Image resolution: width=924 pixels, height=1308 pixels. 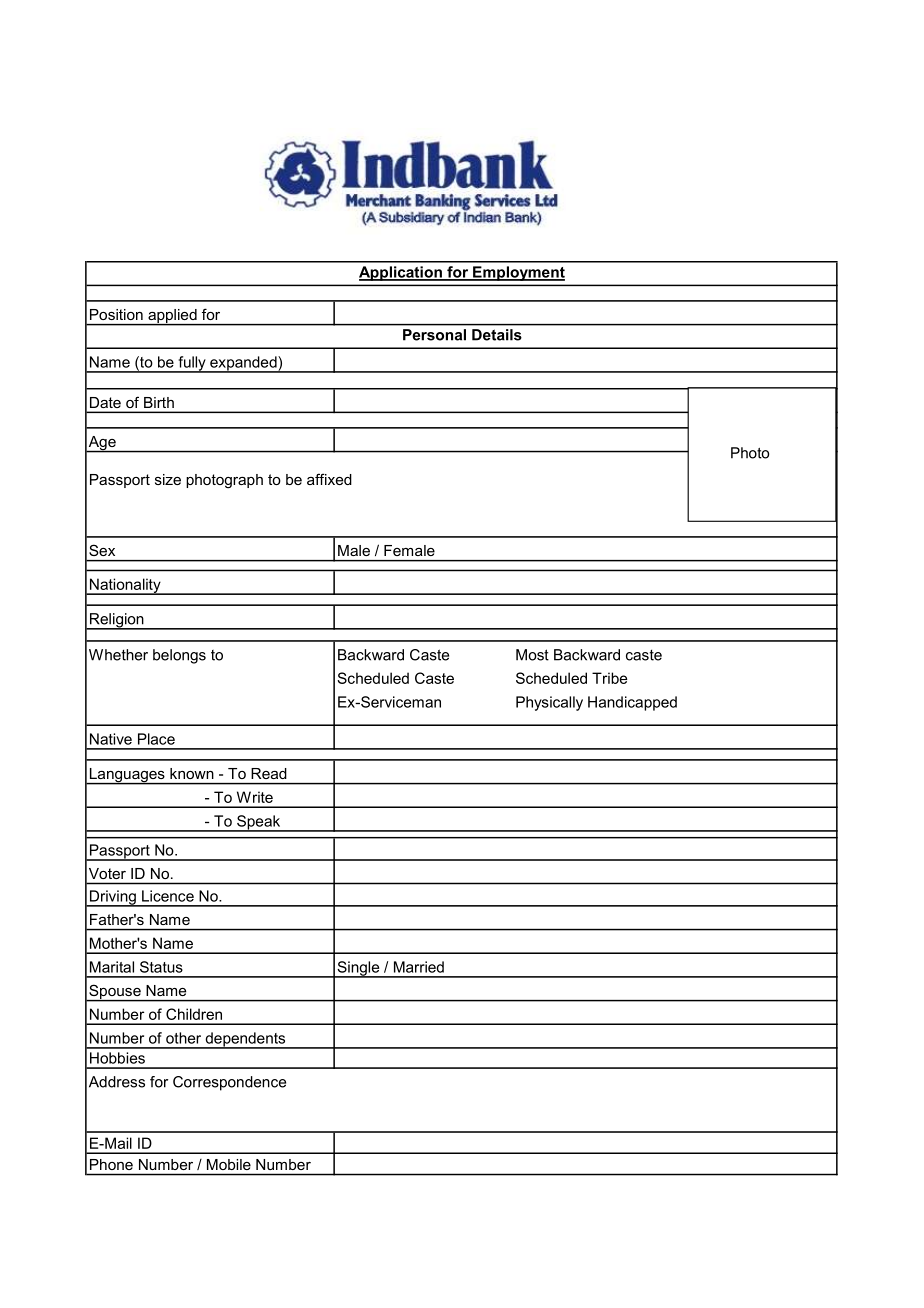 I want to click on Employment, so click(x=518, y=273).
